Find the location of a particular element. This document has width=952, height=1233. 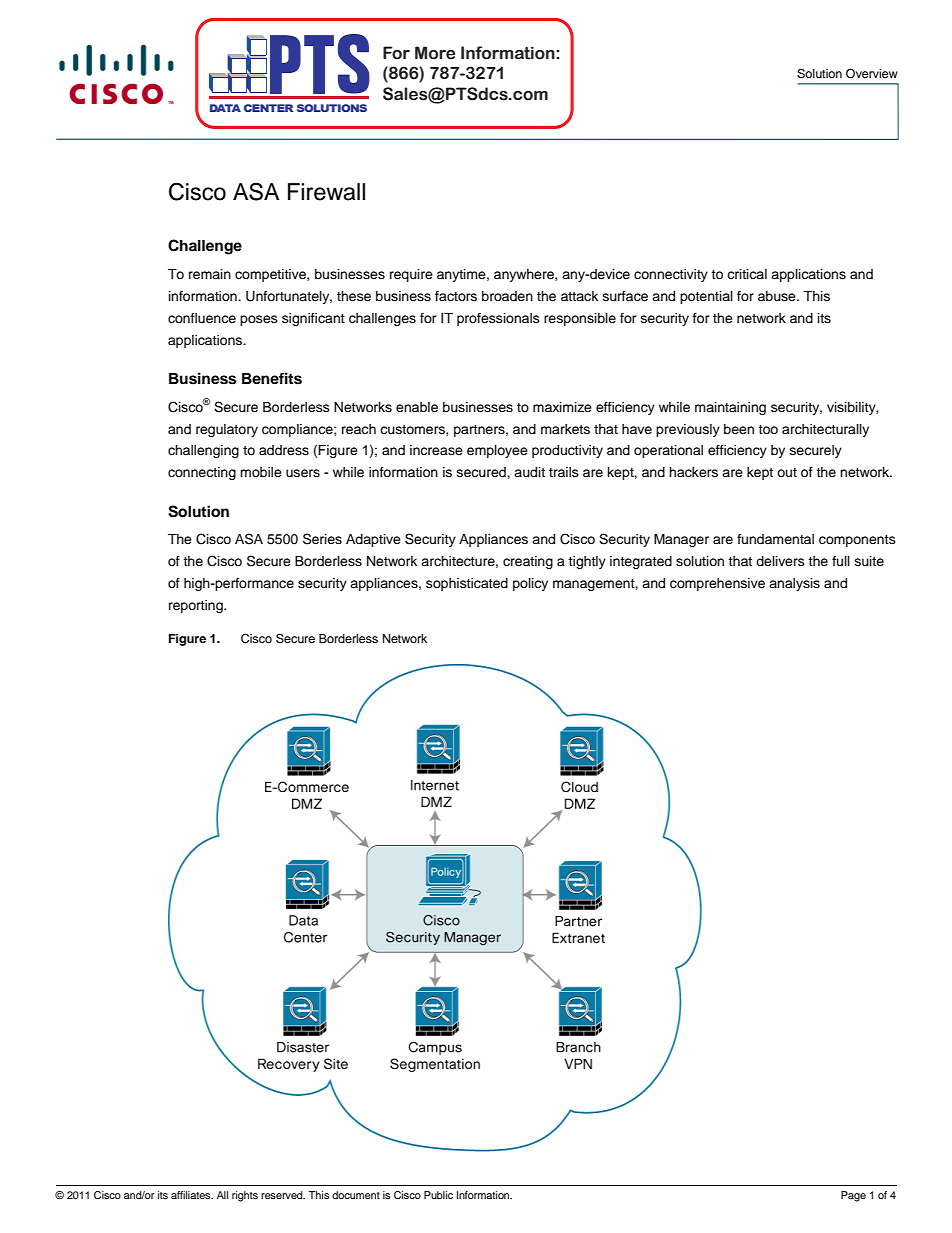

document is located at coordinates (356, 1195).
